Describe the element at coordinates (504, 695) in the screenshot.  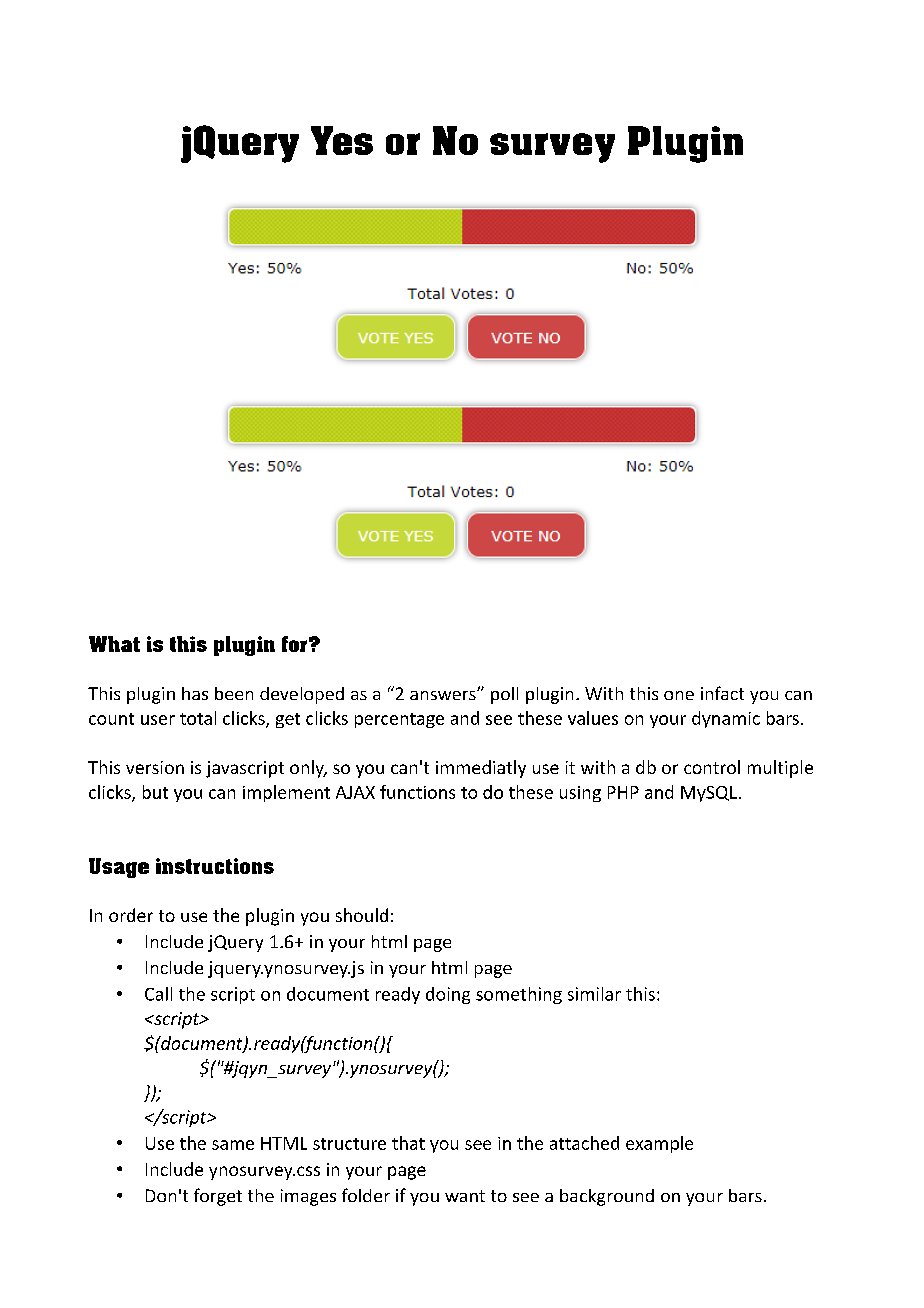
I see `poll` at that location.
